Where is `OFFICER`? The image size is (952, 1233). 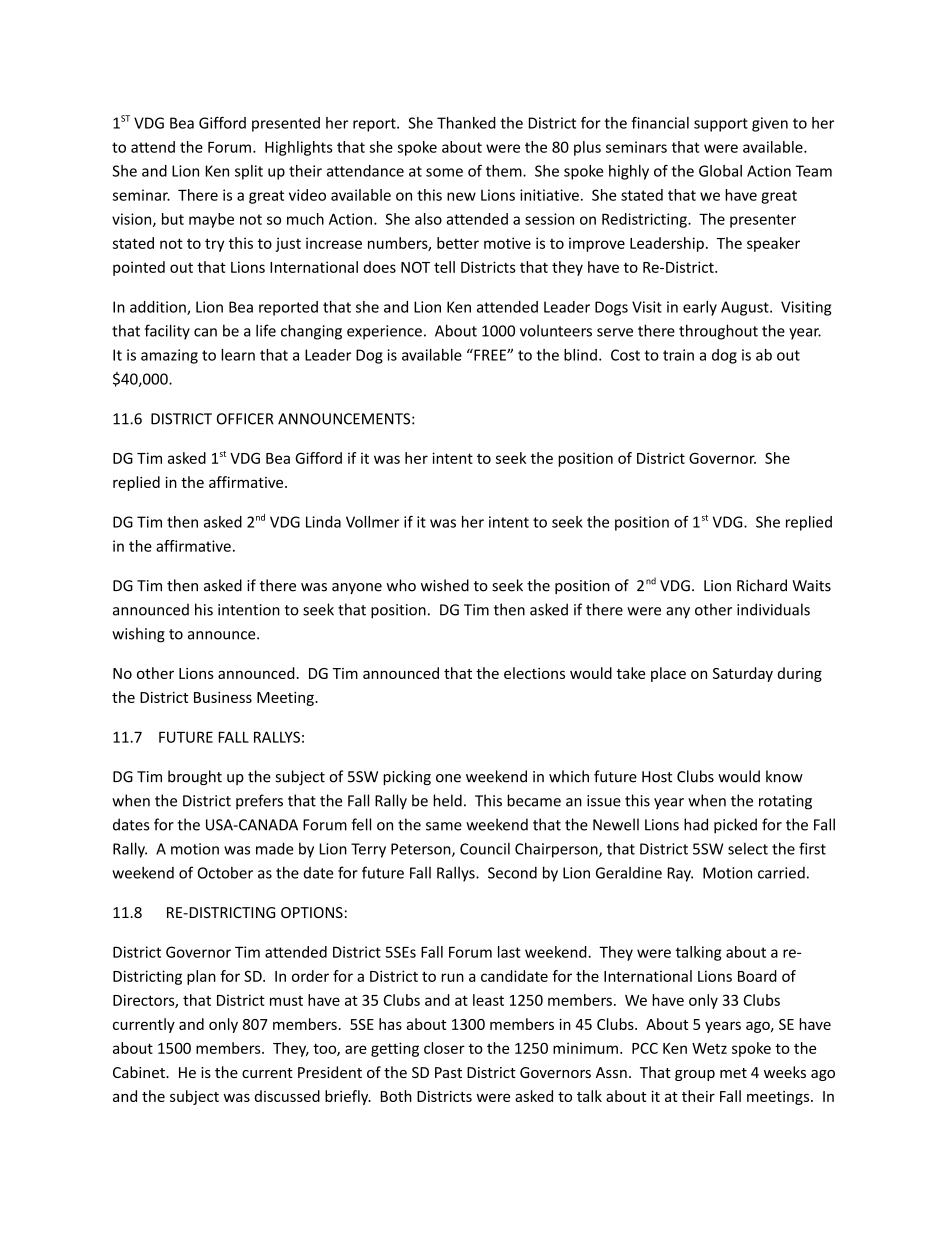
OFFICER is located at coordinates (245, 419).
